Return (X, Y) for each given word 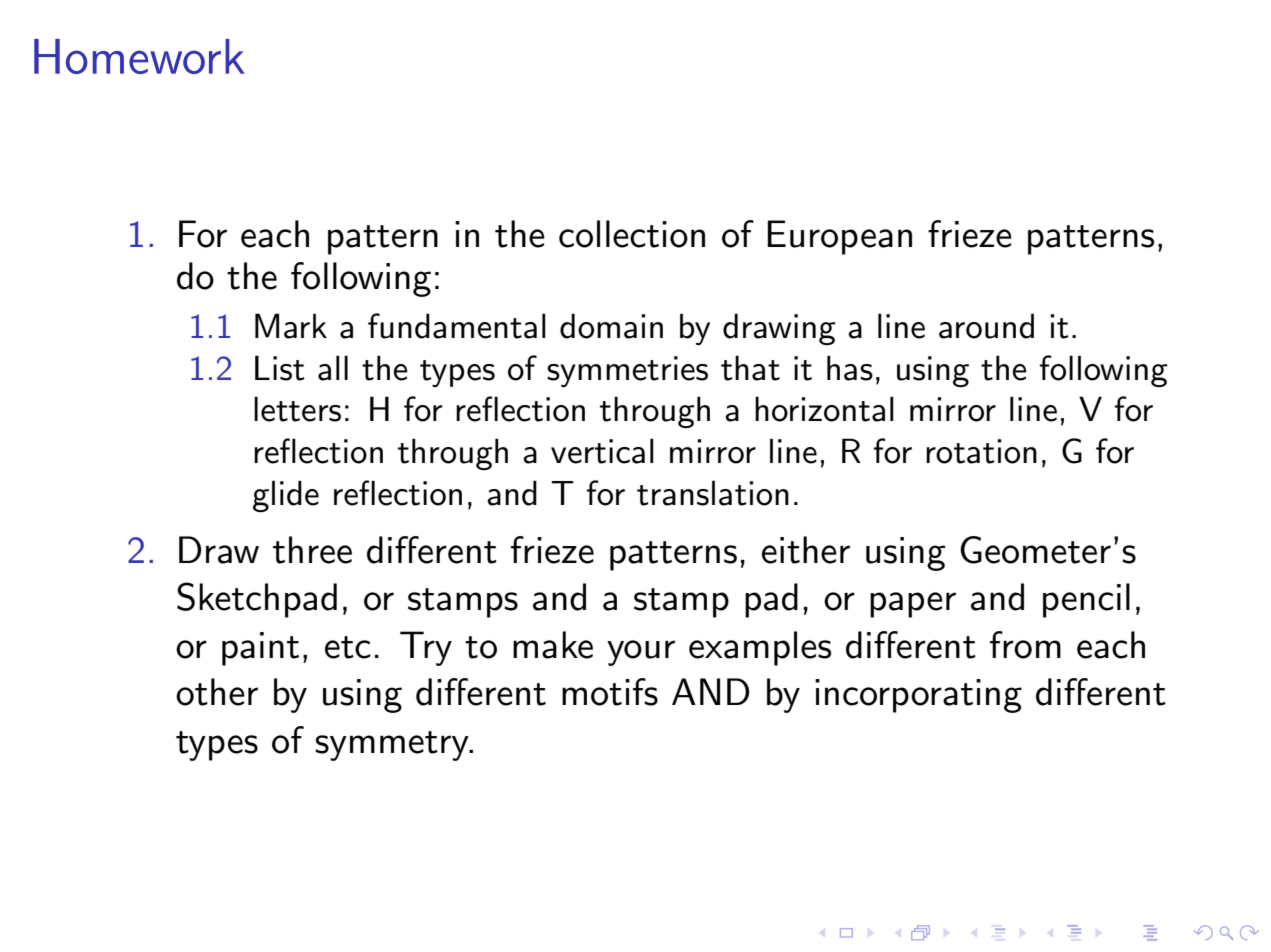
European (839, 237)
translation (713, 493)
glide (286, 496)
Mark (291, 326)
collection (632, 234)
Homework (139, 56)
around (986, 326)
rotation (981, 451)
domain (611, 326)
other (217, 692)
